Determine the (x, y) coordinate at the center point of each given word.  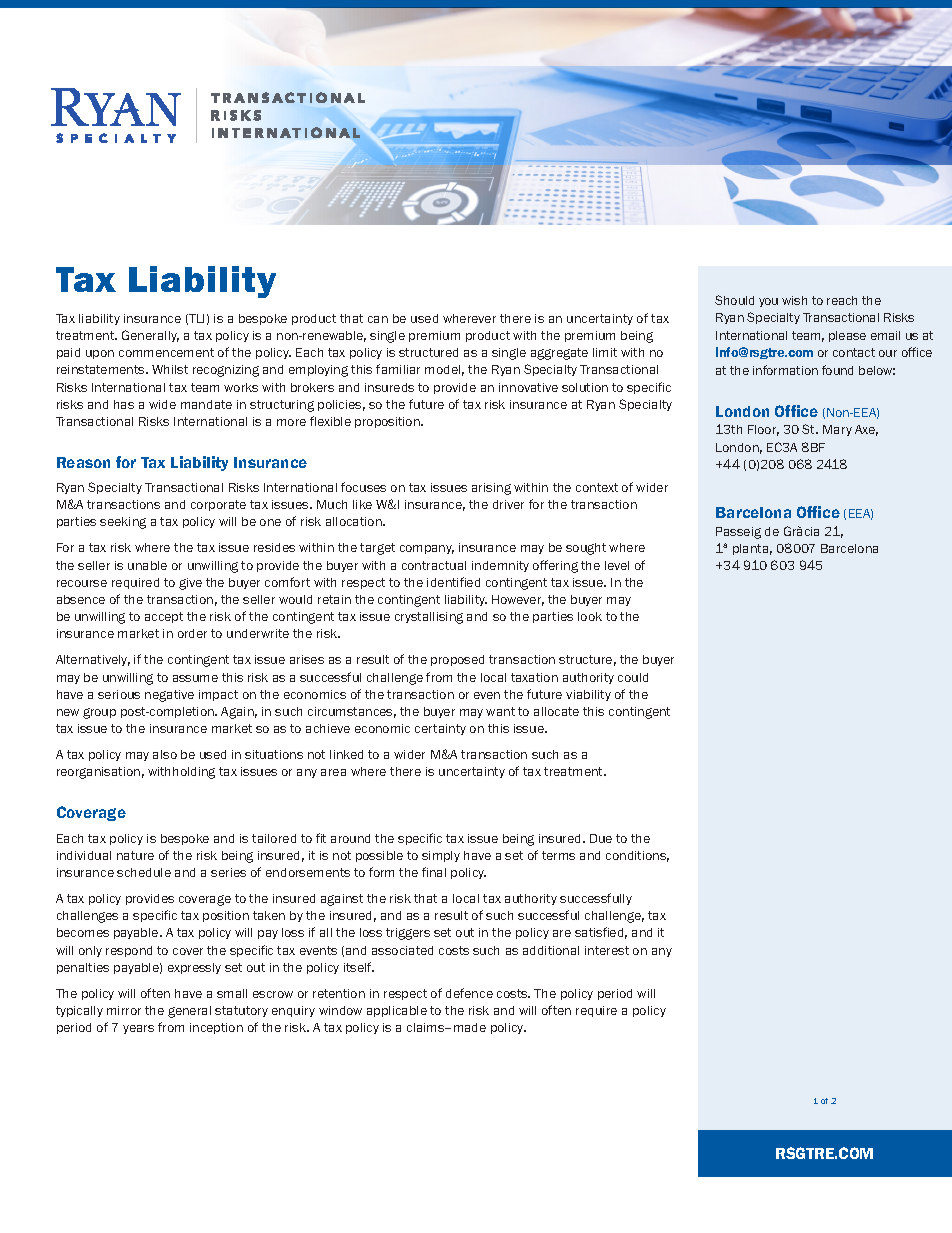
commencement (166, 352)
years (138, 1029)
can (378, 319)
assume (195, 678)
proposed (457, 660)
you (768, 302)
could (633, 677)
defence (469, 993)
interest (607, 950)
